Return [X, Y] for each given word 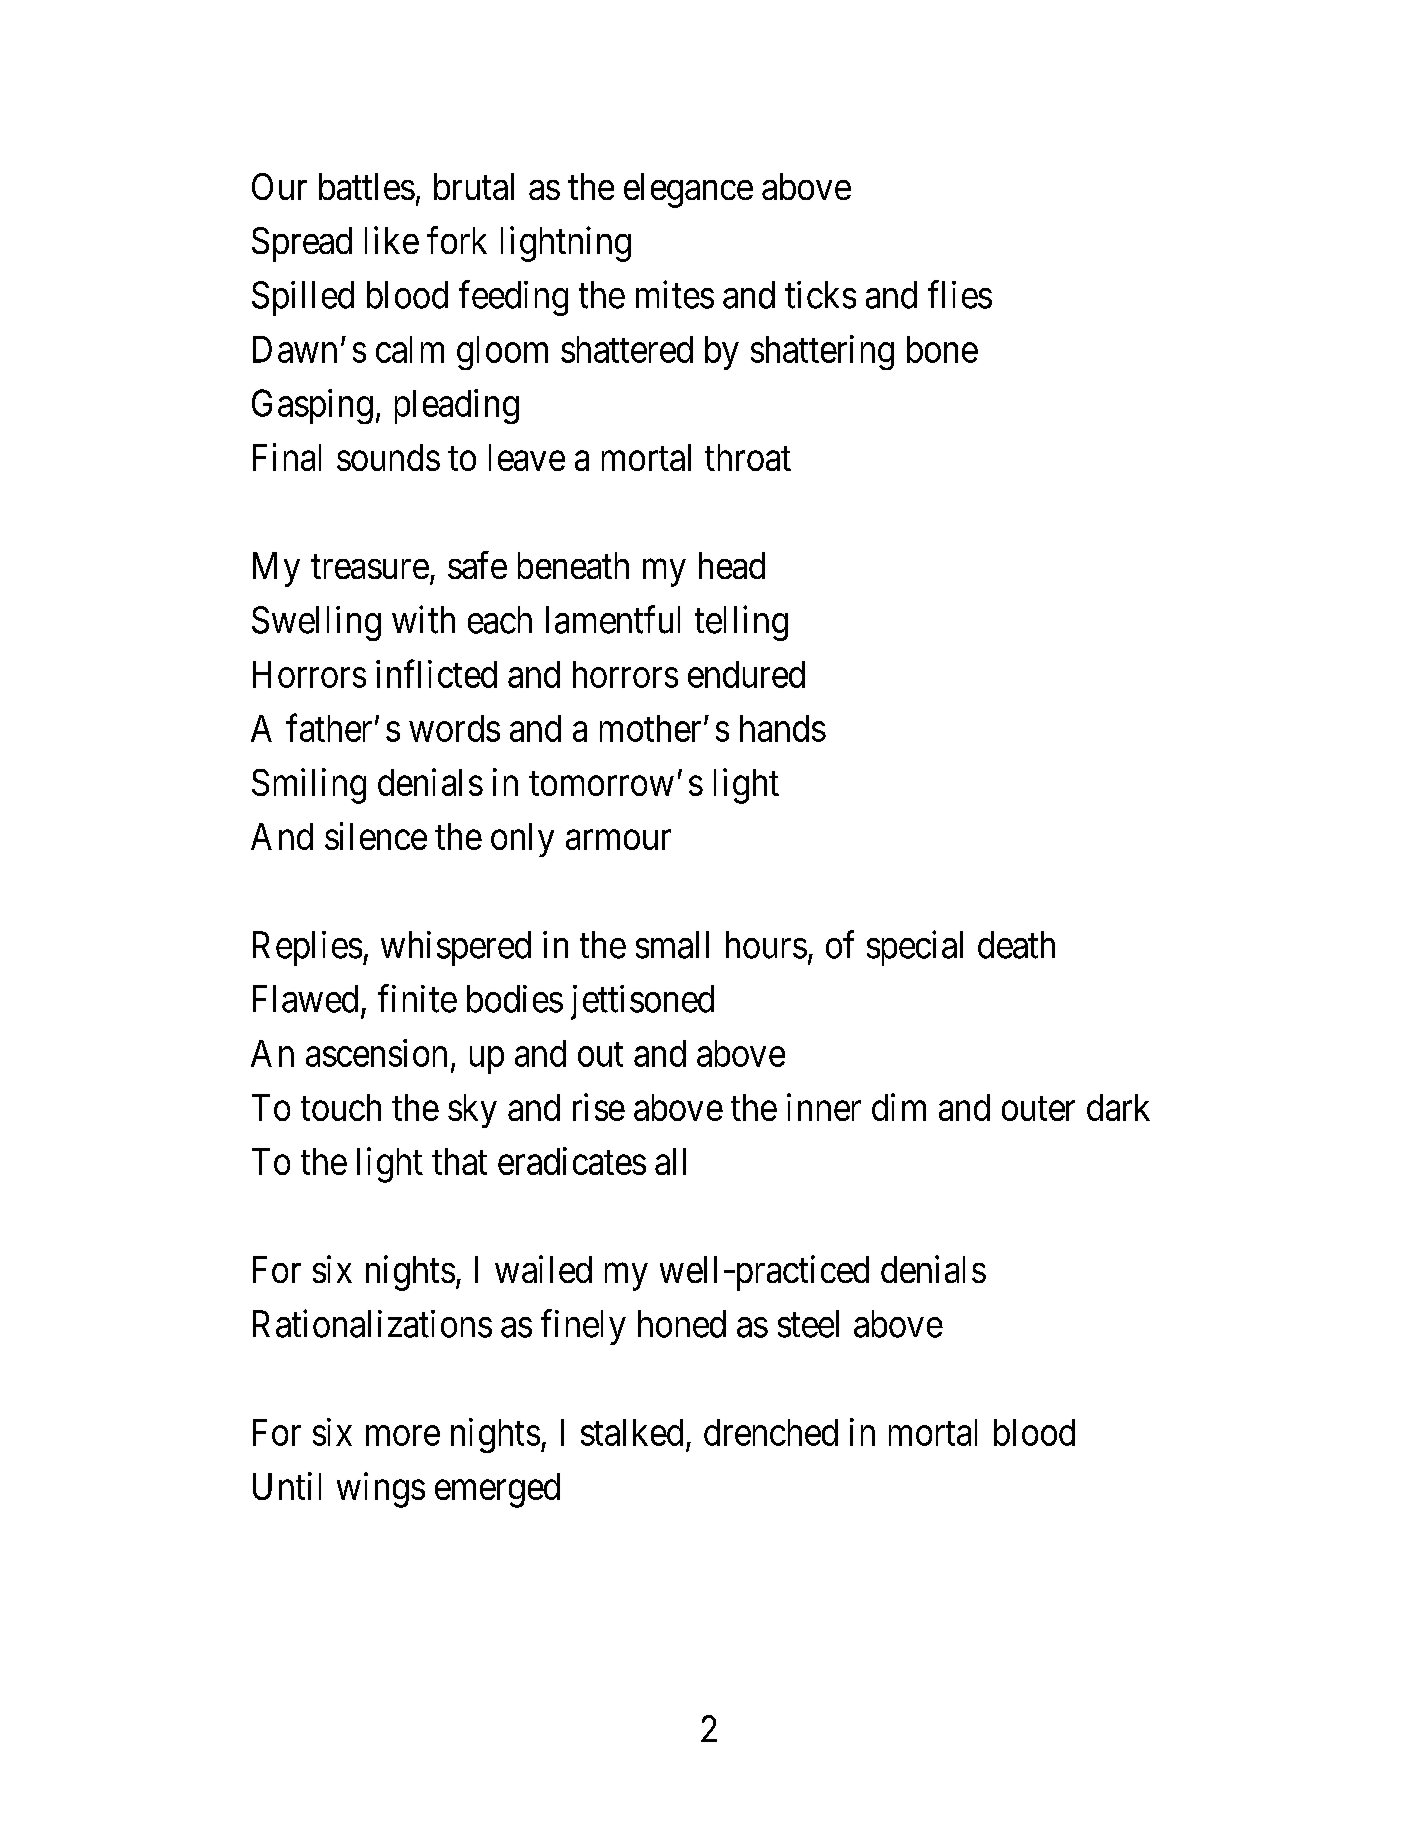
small [672, 945]
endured [746, 674]
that [459, 1161]
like [392, 240]
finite [417, 999]
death [1016, 945]
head [732, 565]
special [915, 948]
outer [1038, 1109]
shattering [822, 352]
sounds [388, 457]
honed [682, 1324]
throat [748, 457]
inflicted [436, 674]
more [403, 1436]
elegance [688, 190]
